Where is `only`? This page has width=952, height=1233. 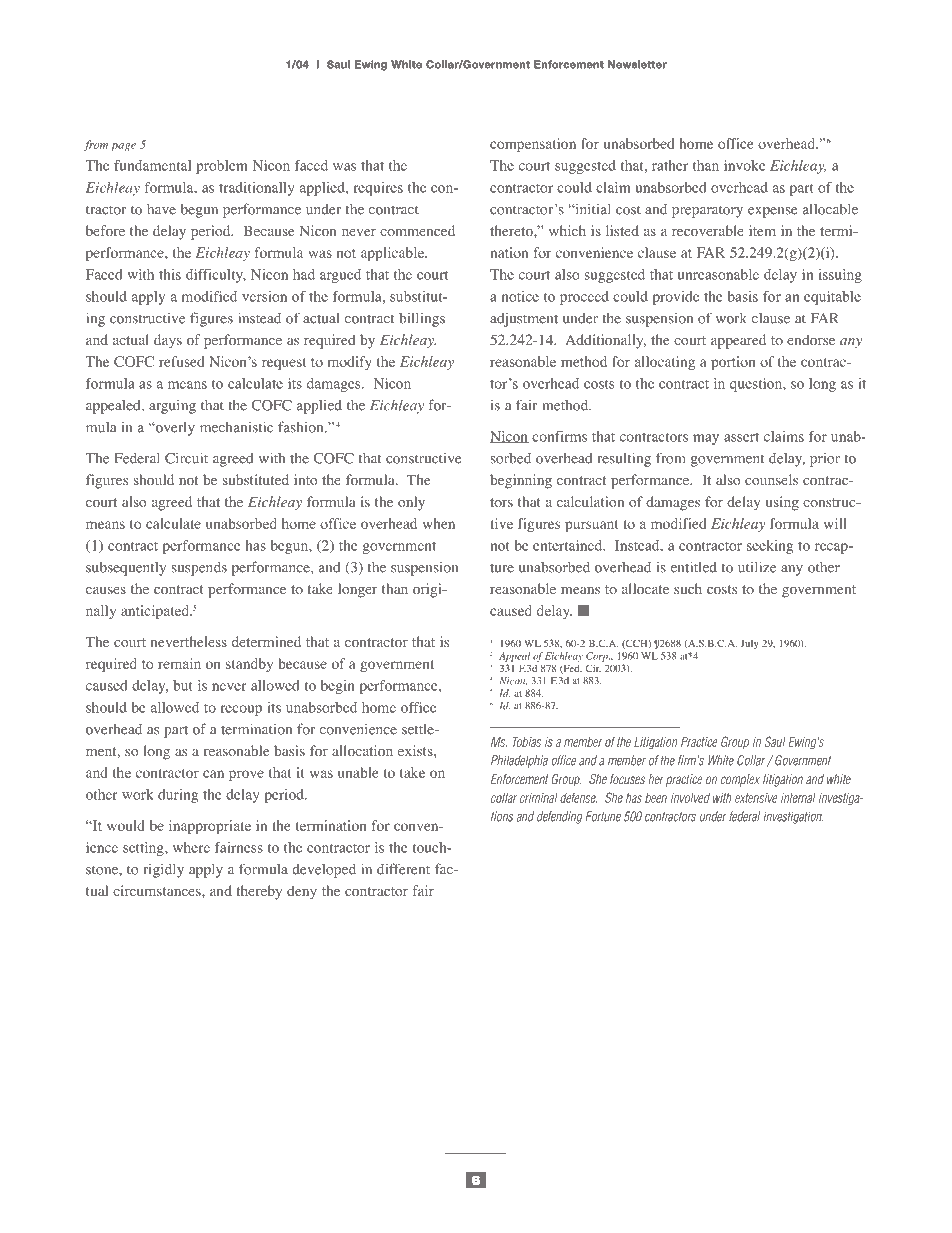 only is located at coordinates (411, 503).
